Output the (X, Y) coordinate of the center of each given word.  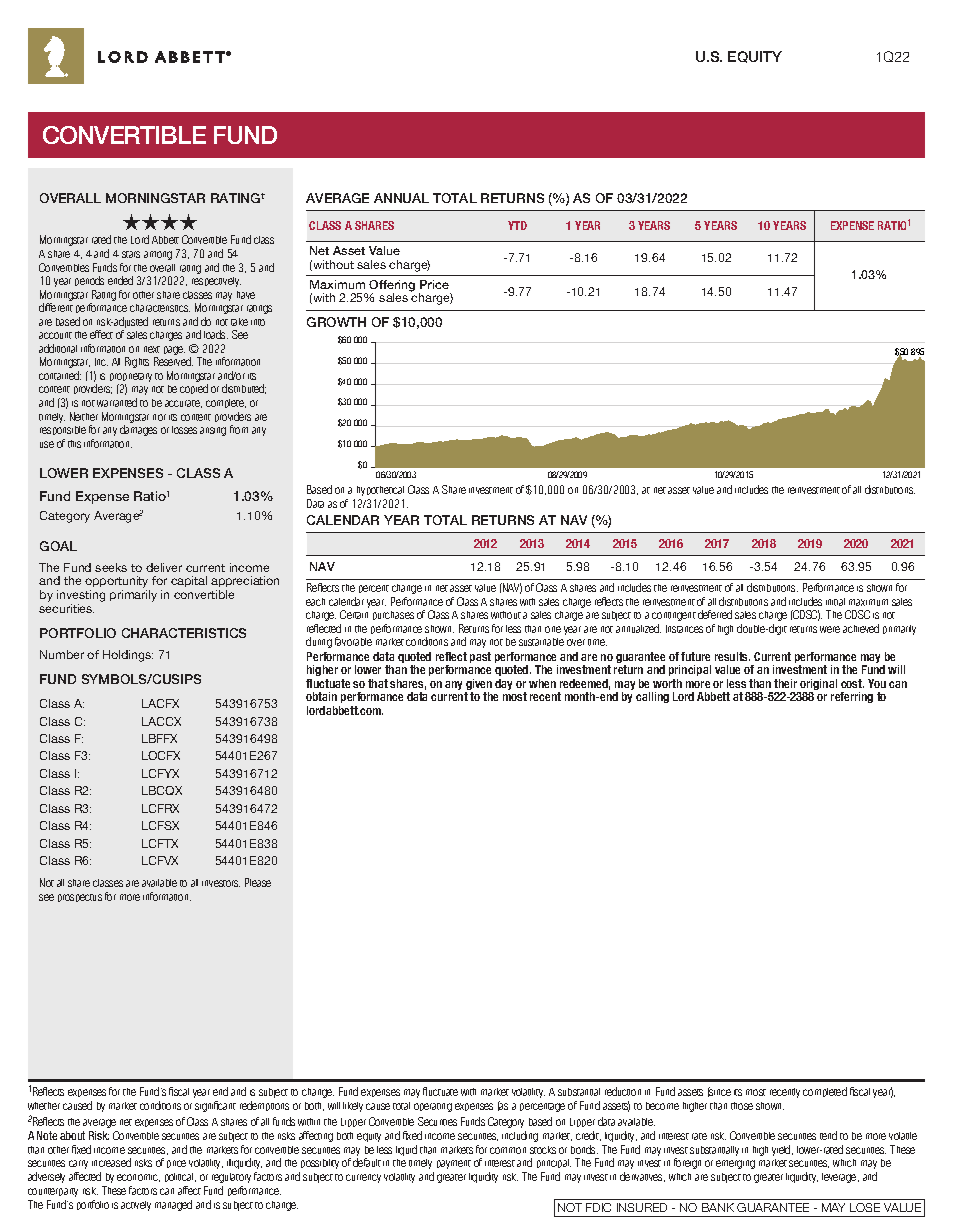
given (478, 686)
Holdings (128, 656)
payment (454, 1164)
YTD (517, 225)
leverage (840, 1178)
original (818, 686)
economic (138, 1178)
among (158, 255)
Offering (392, 287)
